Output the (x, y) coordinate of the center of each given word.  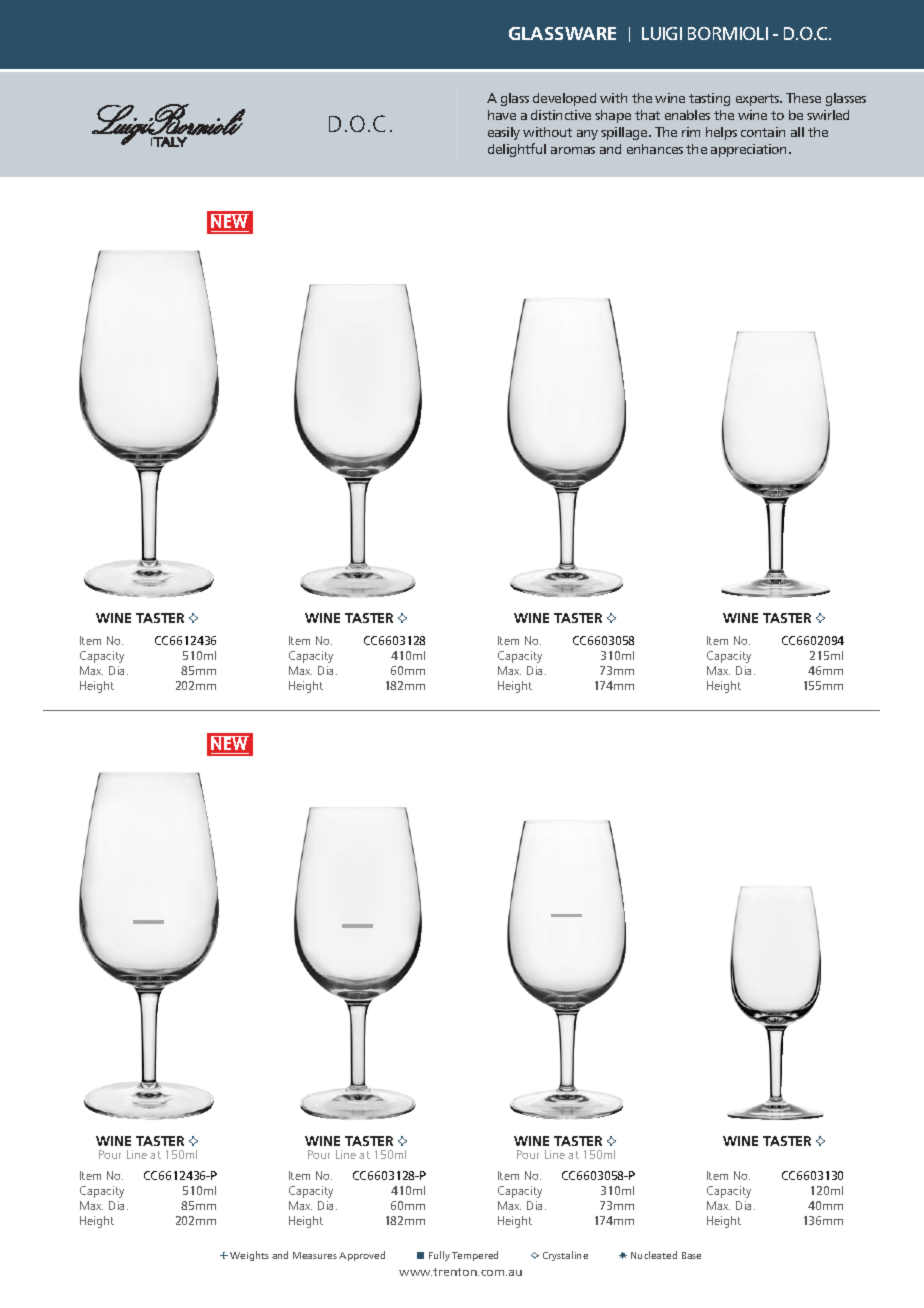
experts (759, 100)
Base (691, 1255)
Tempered (475, 1256)
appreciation (750, 150)
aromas (573, 150)
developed (564, 99)
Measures (315, 1255)
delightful (517, 150)
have (502, 115)
